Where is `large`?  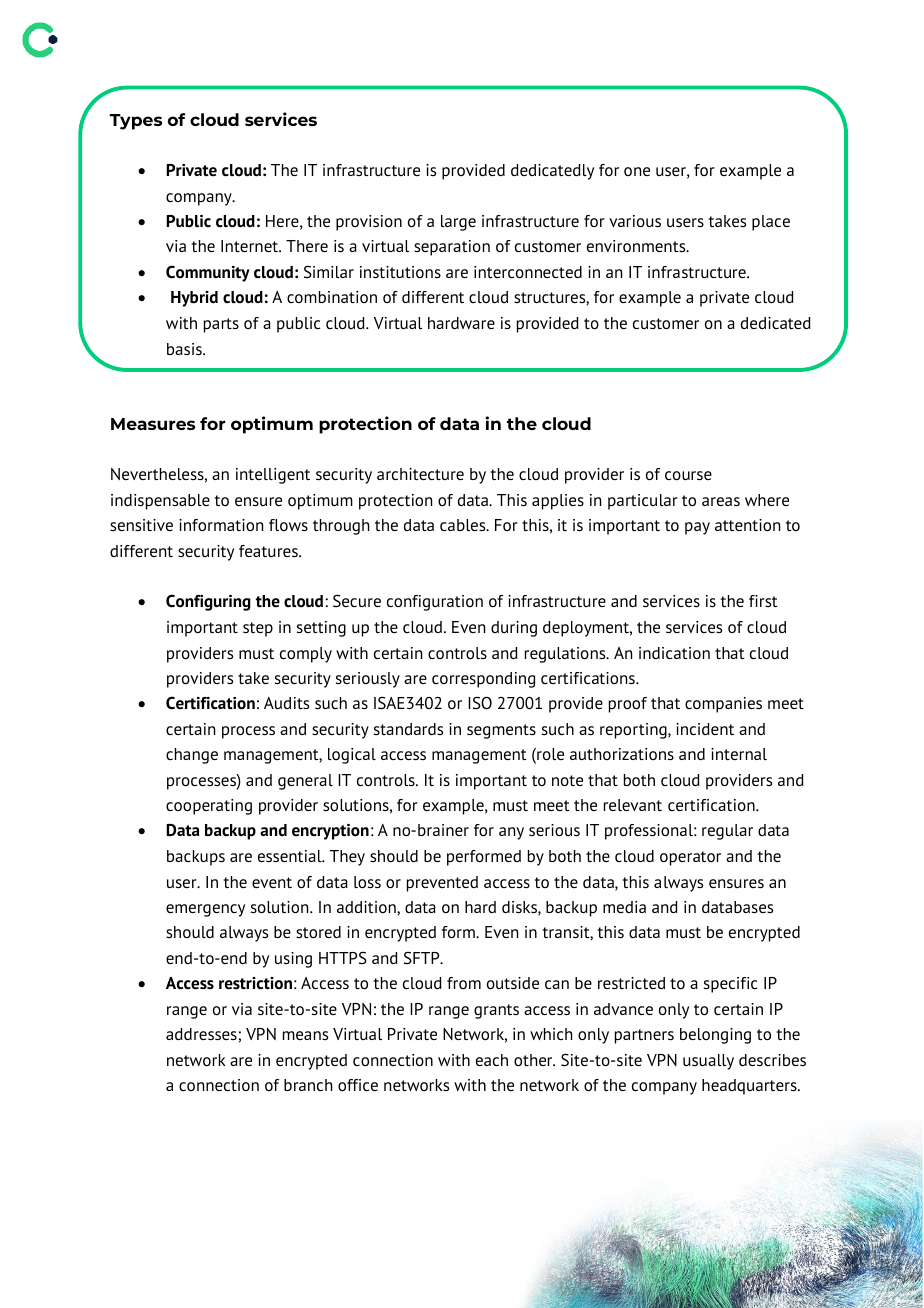 large is located at coordinates (458, 223).
